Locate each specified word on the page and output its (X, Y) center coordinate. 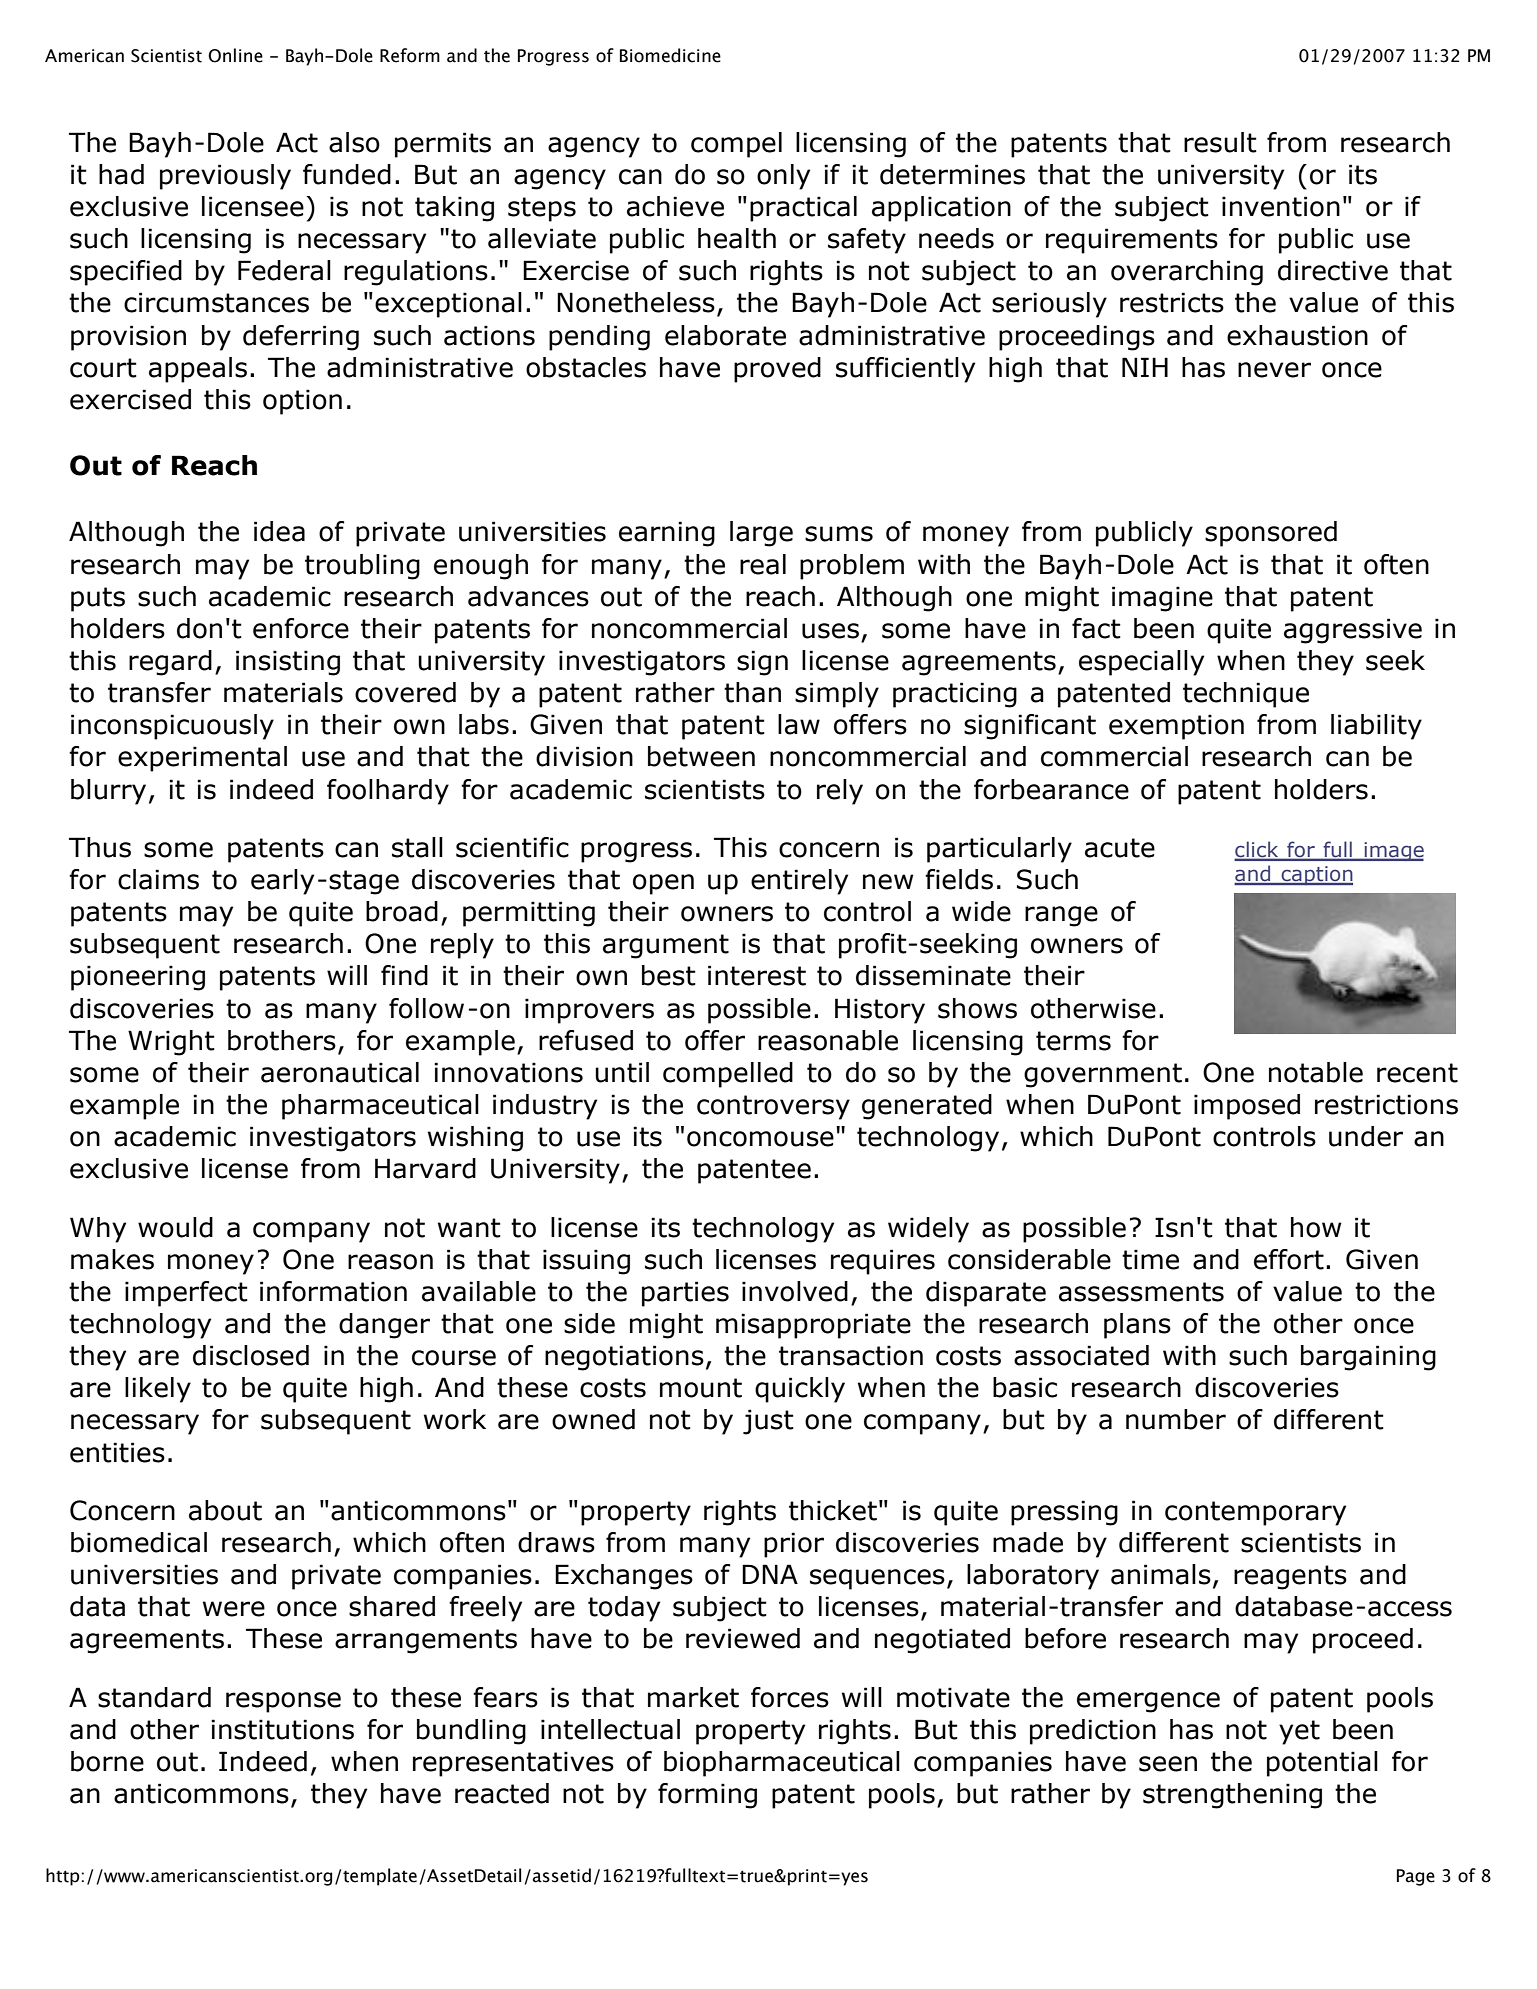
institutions (282, 1729)
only (783, 177)
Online (235, 55)
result (1220, 142)
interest (757, 975)
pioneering (138, 978)
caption (1316, 876)
